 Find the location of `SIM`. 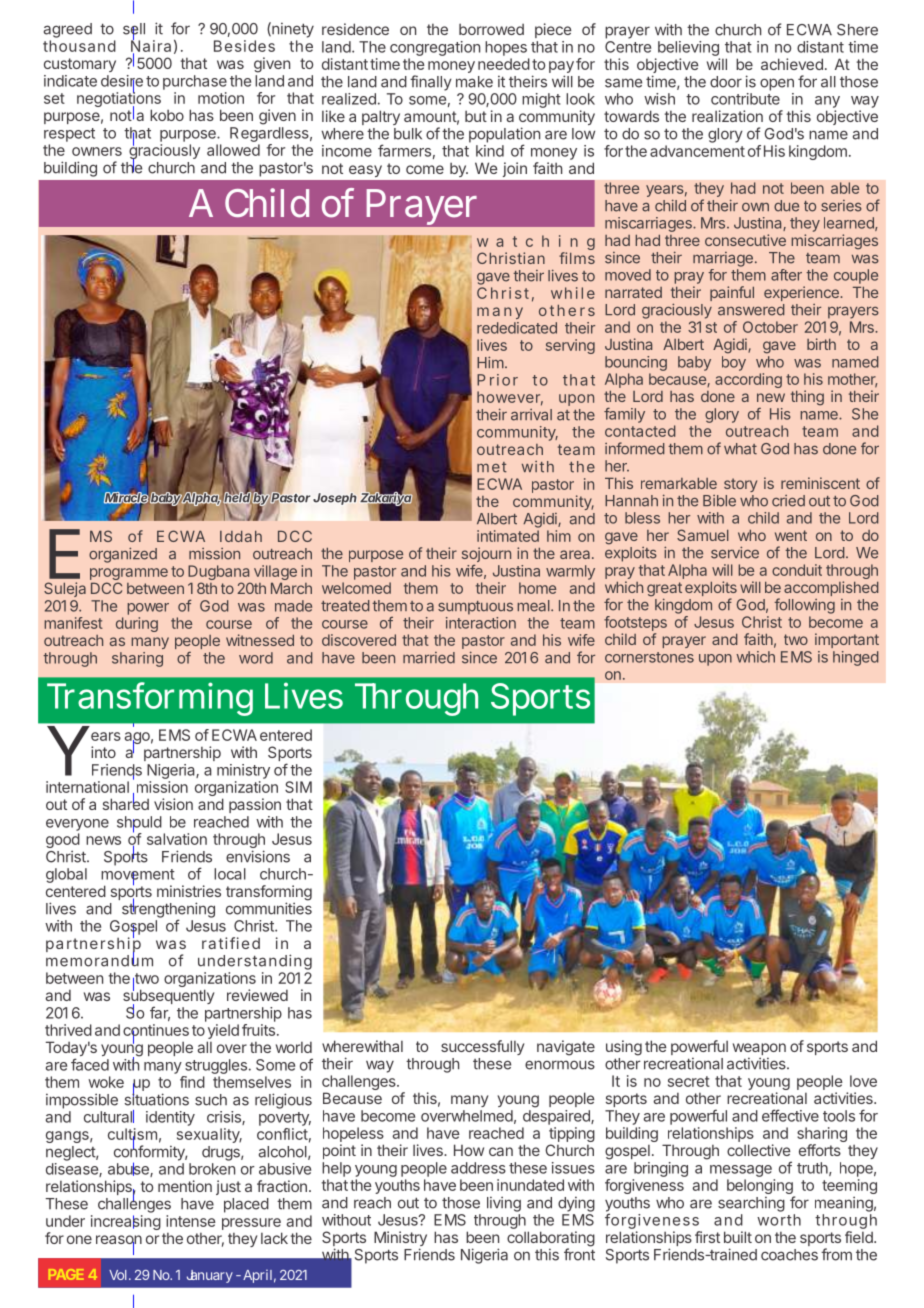

SIM is located at coordinates (298, 787).
